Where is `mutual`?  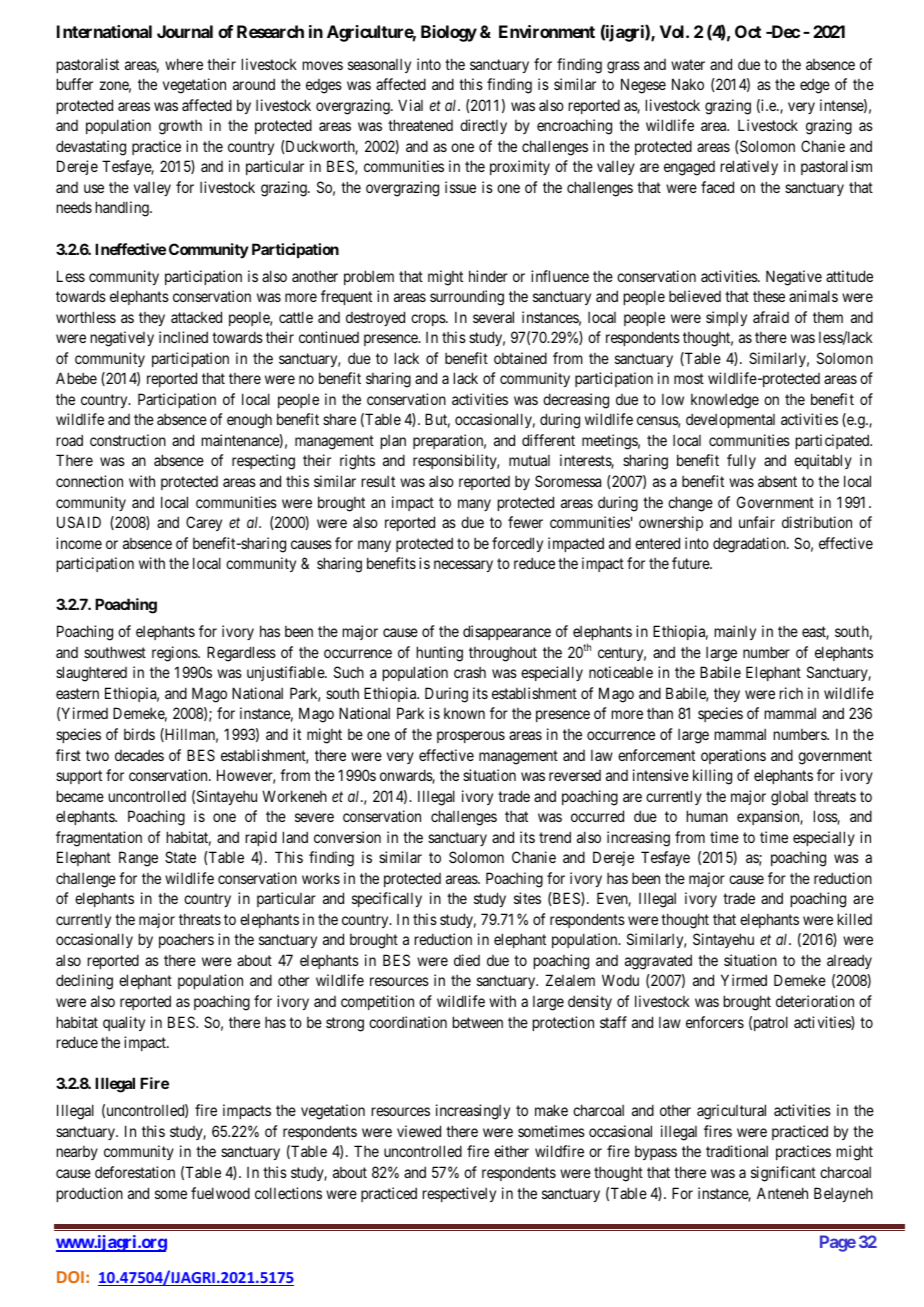 mutual is located at coordinates (529, 460).
